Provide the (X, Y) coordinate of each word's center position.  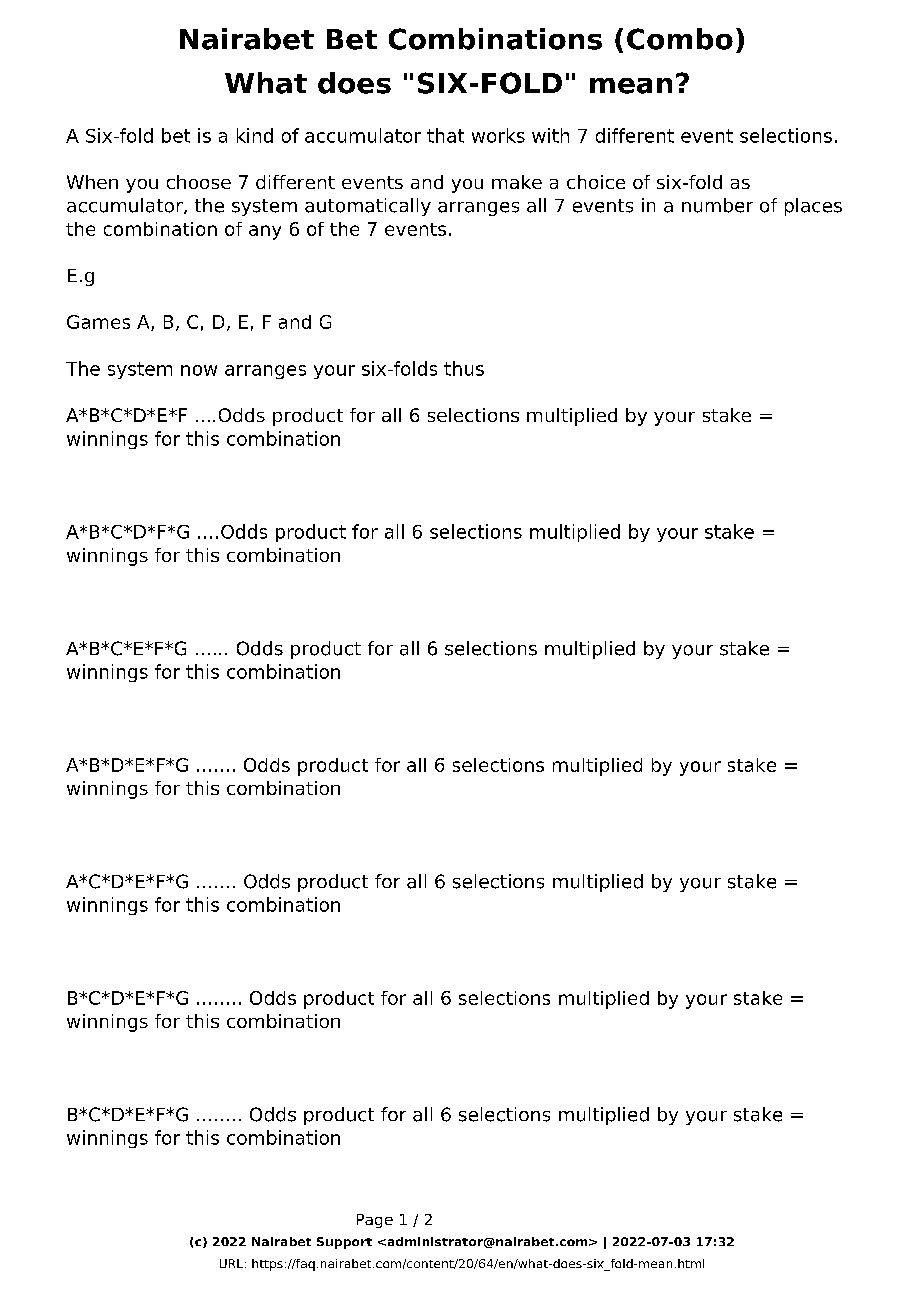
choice (596, 182)
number (717, 205)
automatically (368, 207)
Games (98, 322)
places (813, 207)
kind (255, 135)
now (199, 370)
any (265, 232)
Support (344, 1243)
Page (375, 1221)
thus (464, 368)
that (445, 135)
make (517, 182)
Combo (680, 39)
